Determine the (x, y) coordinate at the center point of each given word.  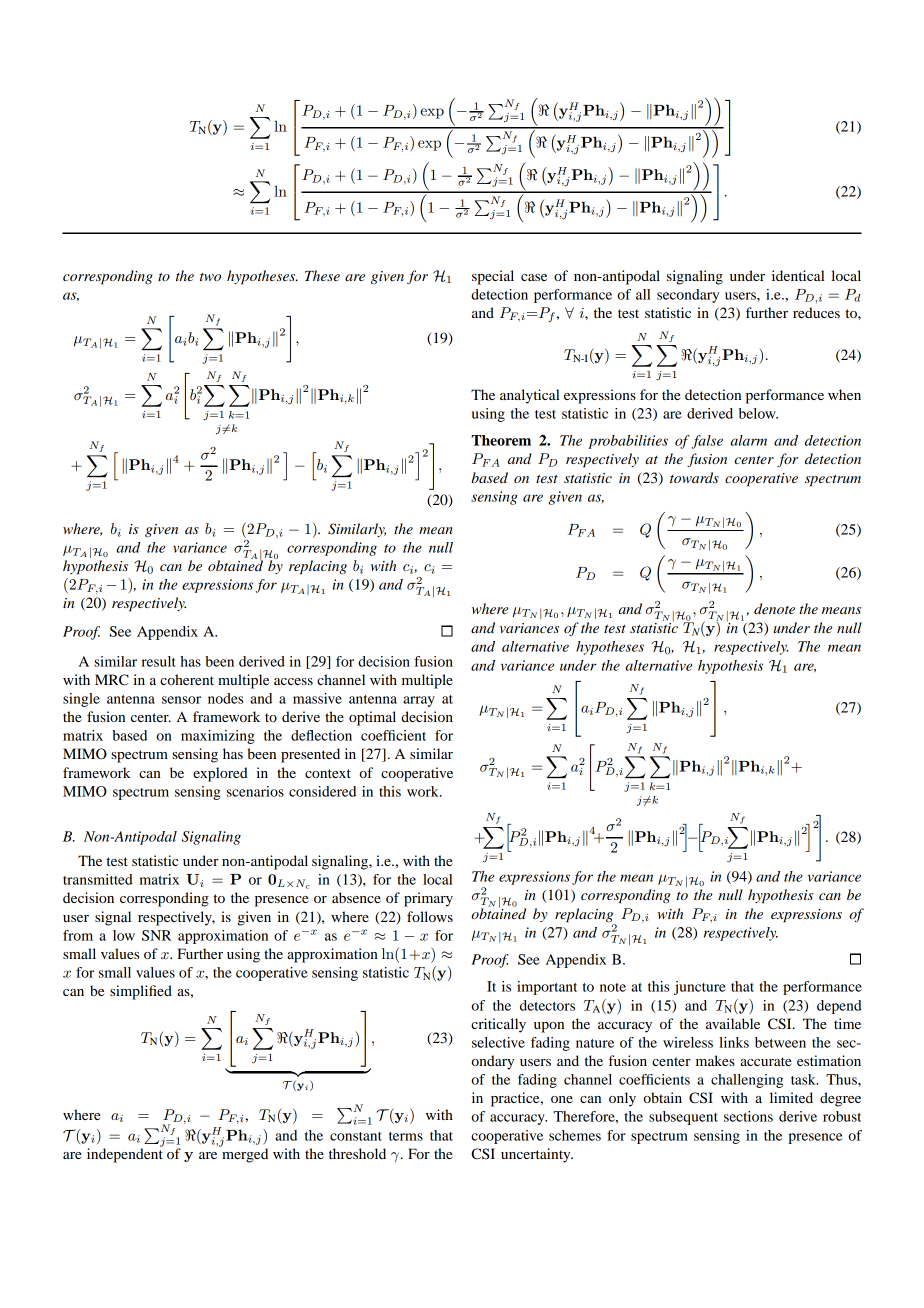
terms (406, 1136)
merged (244, 1154)
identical (798, 275)
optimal (372, 718)
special (493, 277)
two (210, 277)
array (419, 701)
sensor (181, 700)
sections (748, 1116)
